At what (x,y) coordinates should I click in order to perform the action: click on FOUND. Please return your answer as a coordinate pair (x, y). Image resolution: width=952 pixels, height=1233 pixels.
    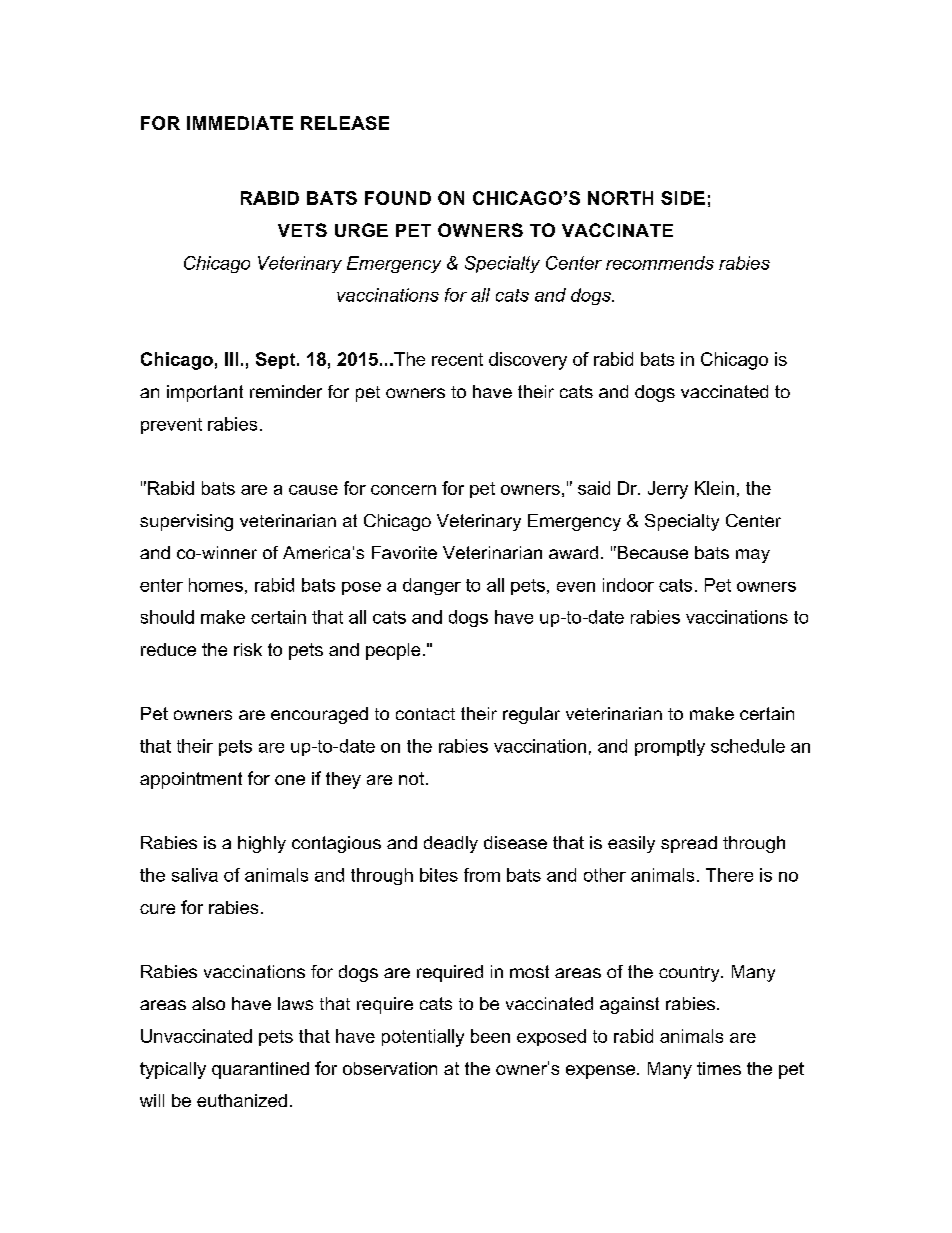
    Looking at the image, I should click on (398, 198).
